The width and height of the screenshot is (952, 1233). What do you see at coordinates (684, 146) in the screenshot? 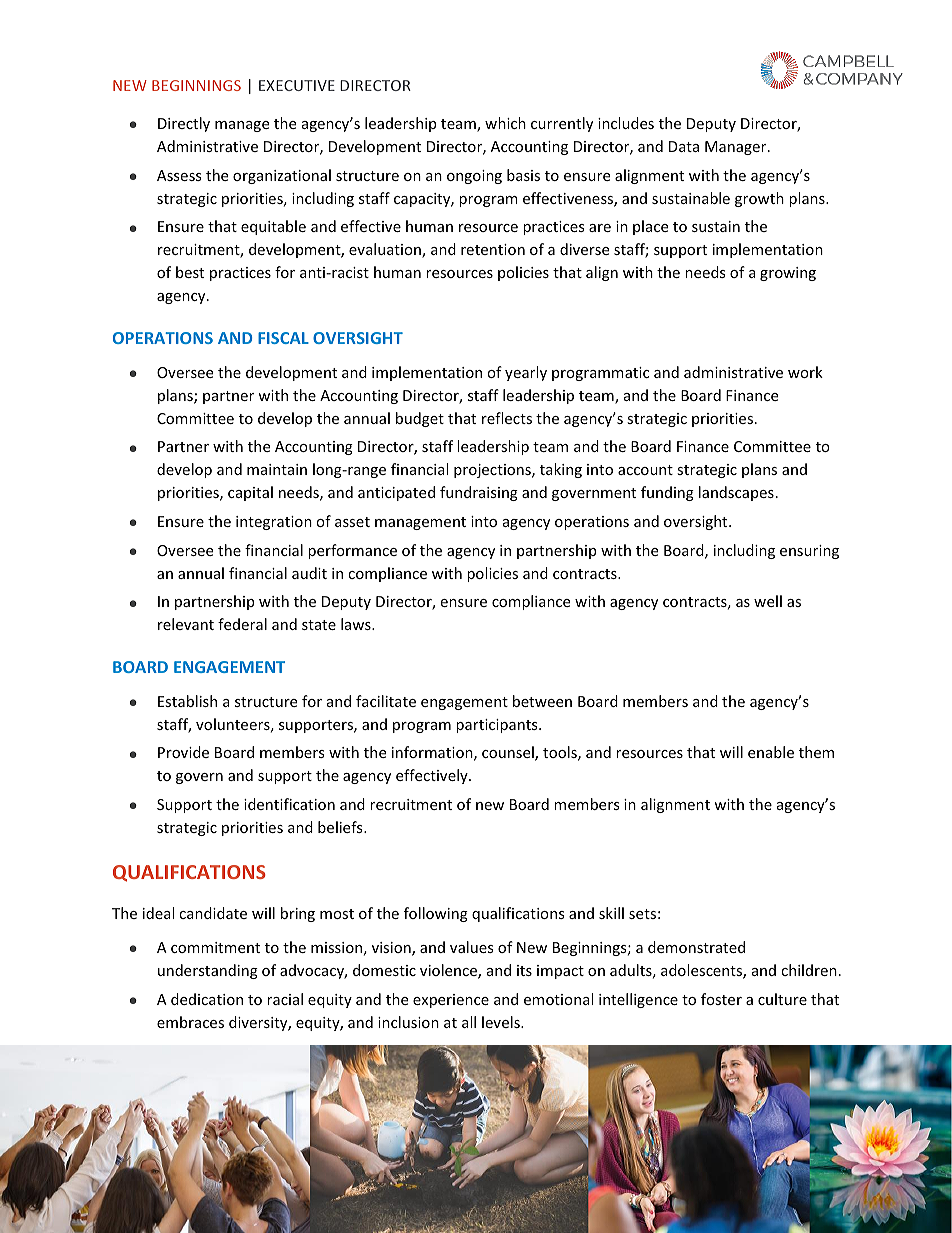
I see `Data` at bounding box center [684, 146].
